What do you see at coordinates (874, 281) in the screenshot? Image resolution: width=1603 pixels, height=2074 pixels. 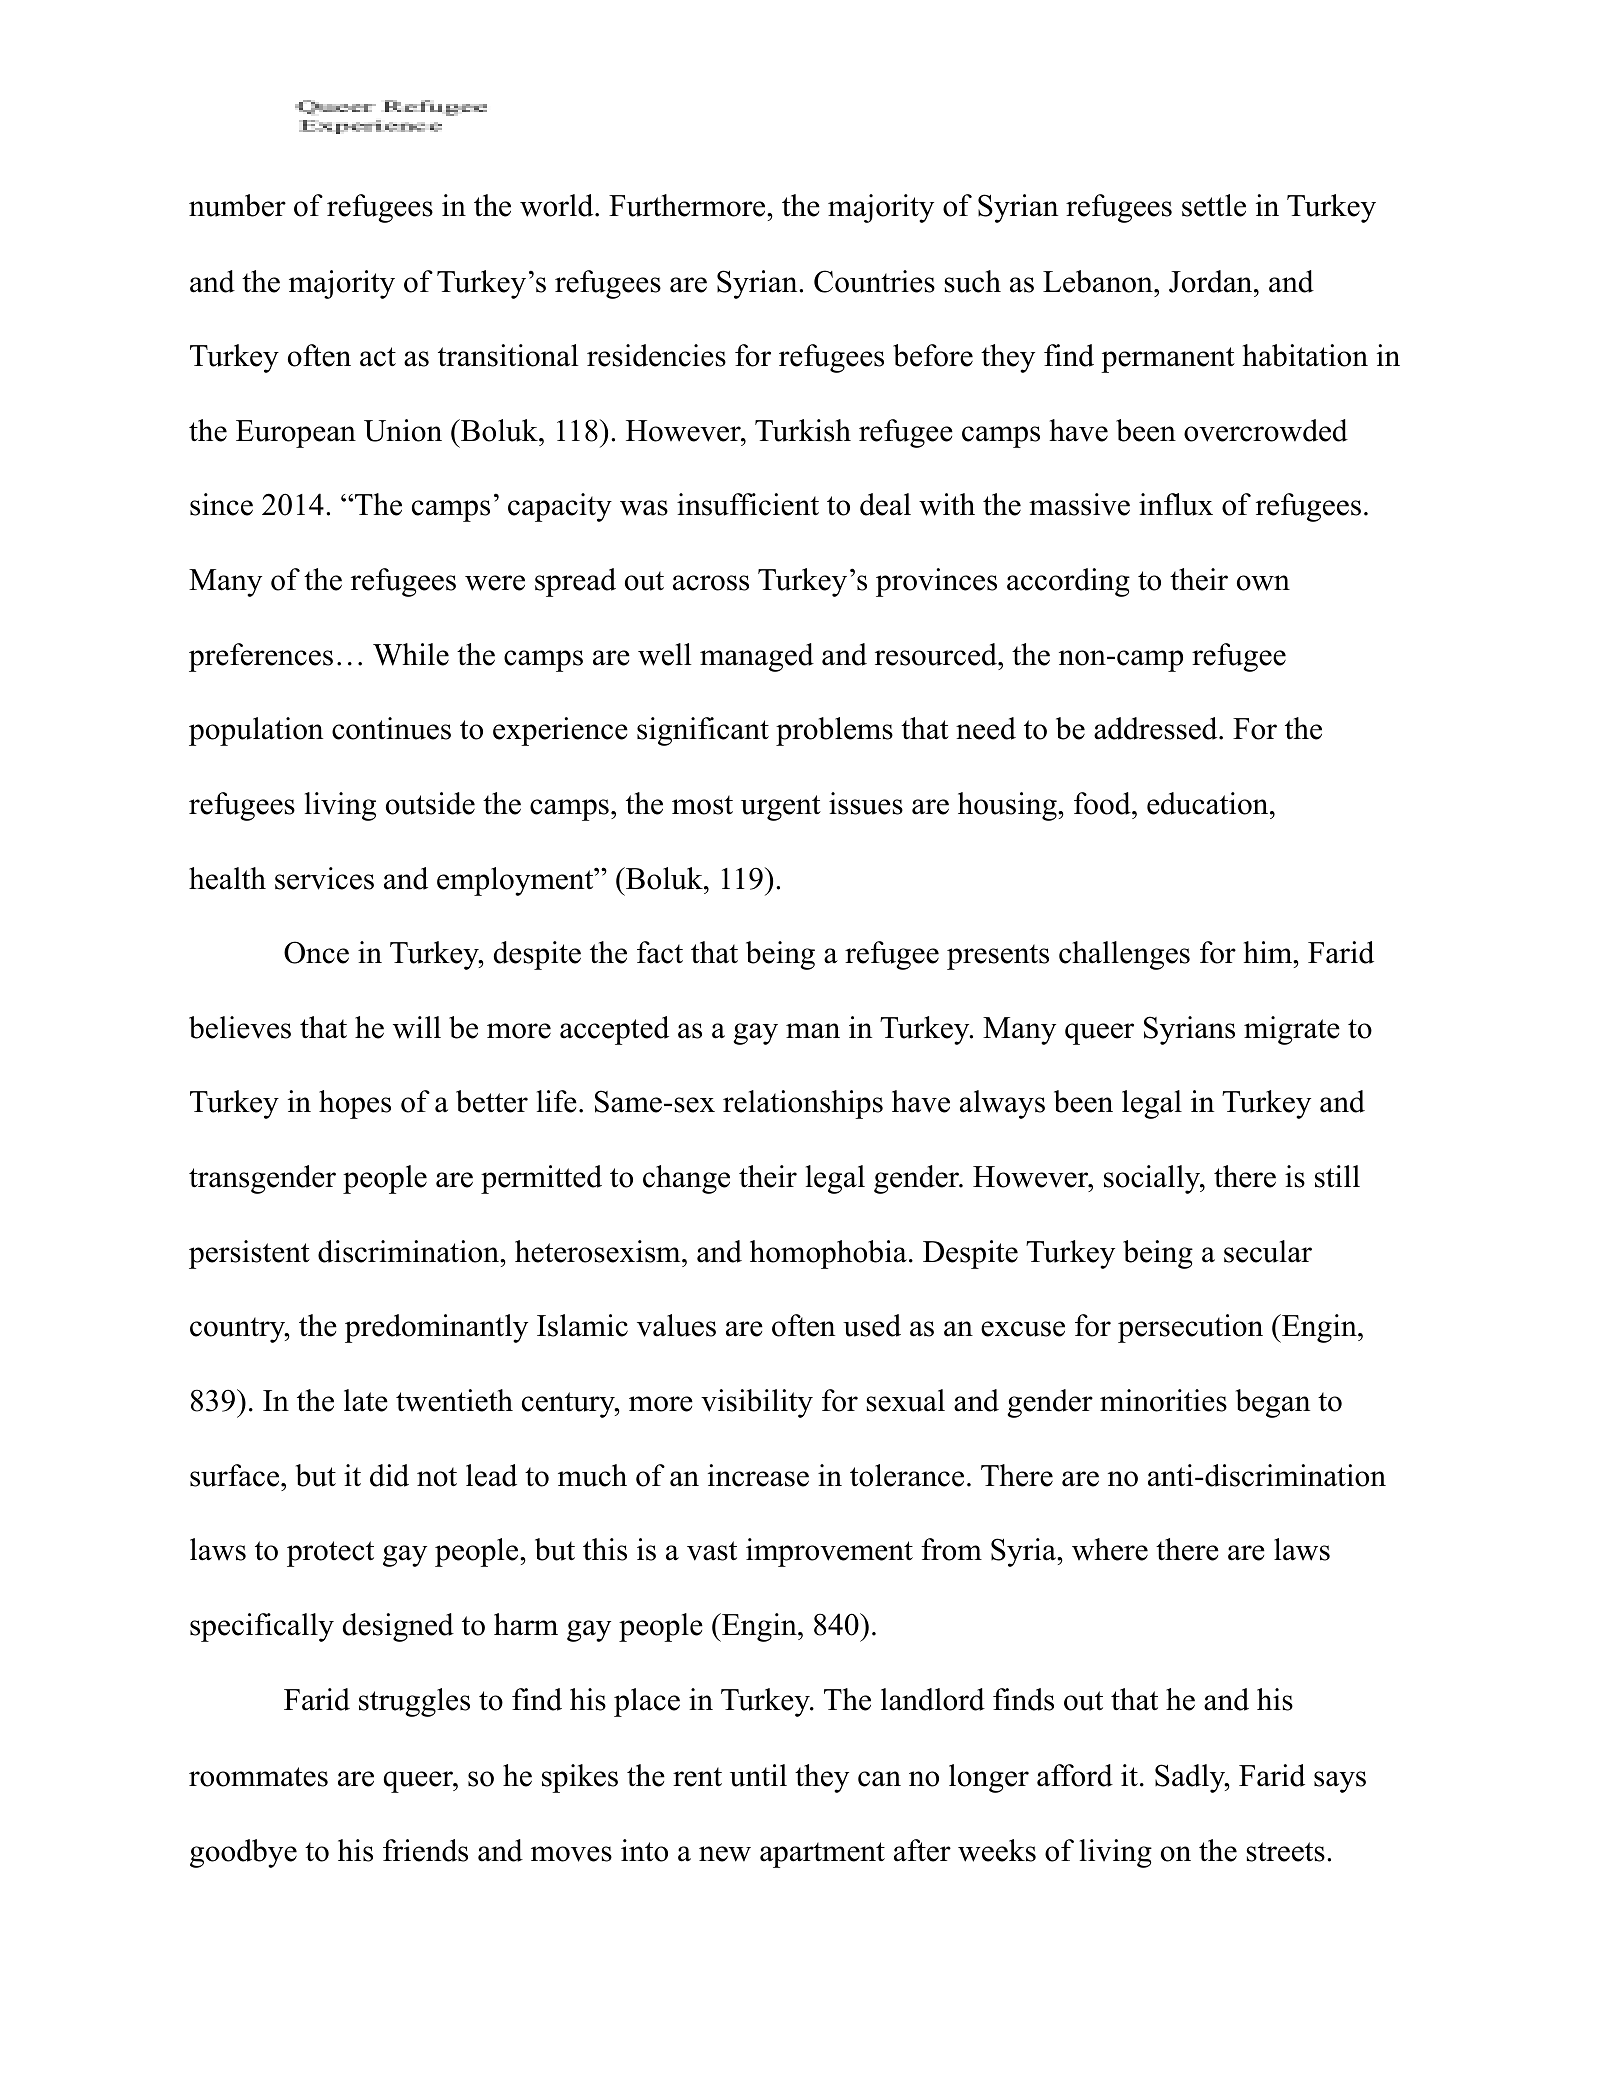 I see `Countries` at bounding box center [874, 281].
